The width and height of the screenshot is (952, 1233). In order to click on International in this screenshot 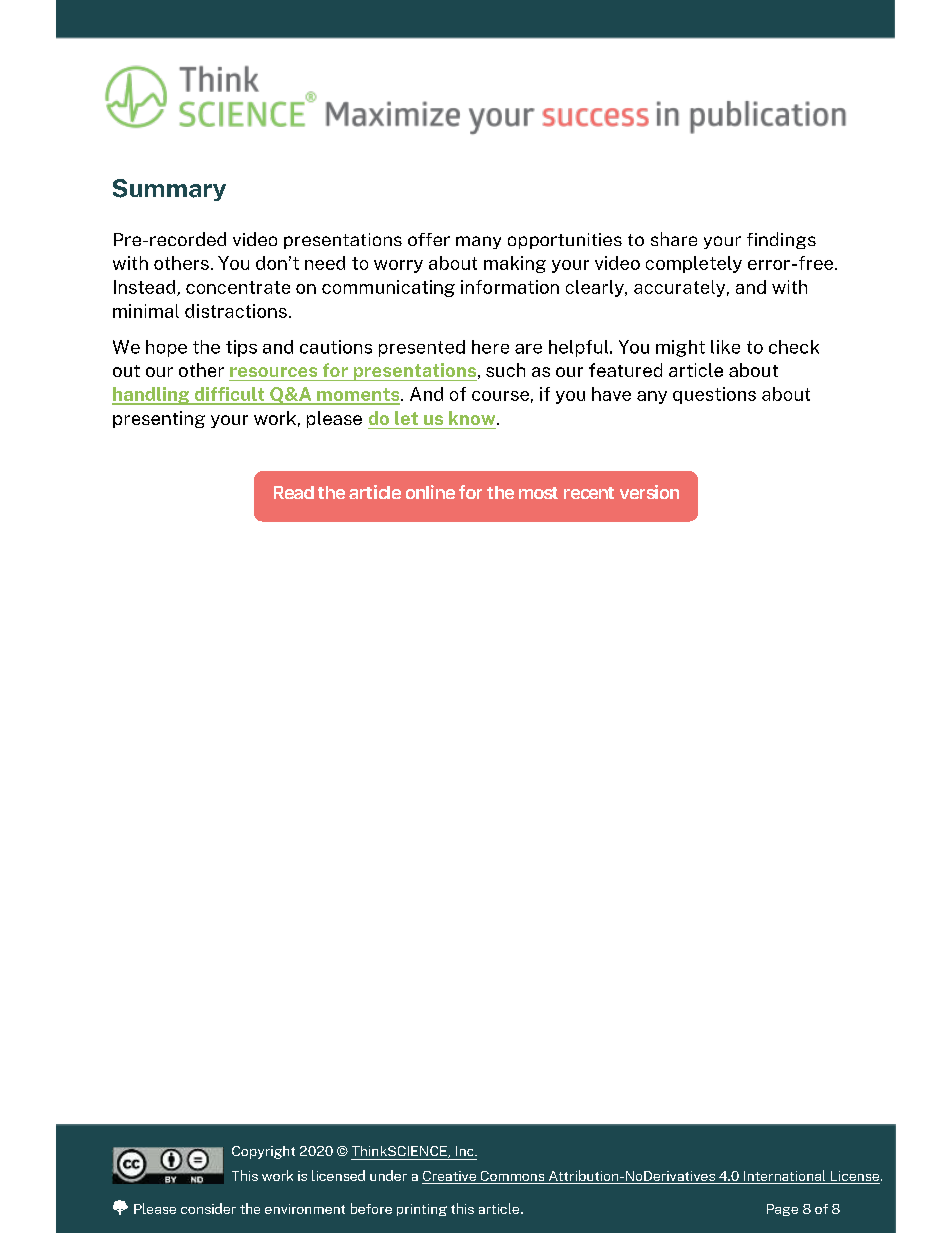, I will do `click(785, 1177)`.
